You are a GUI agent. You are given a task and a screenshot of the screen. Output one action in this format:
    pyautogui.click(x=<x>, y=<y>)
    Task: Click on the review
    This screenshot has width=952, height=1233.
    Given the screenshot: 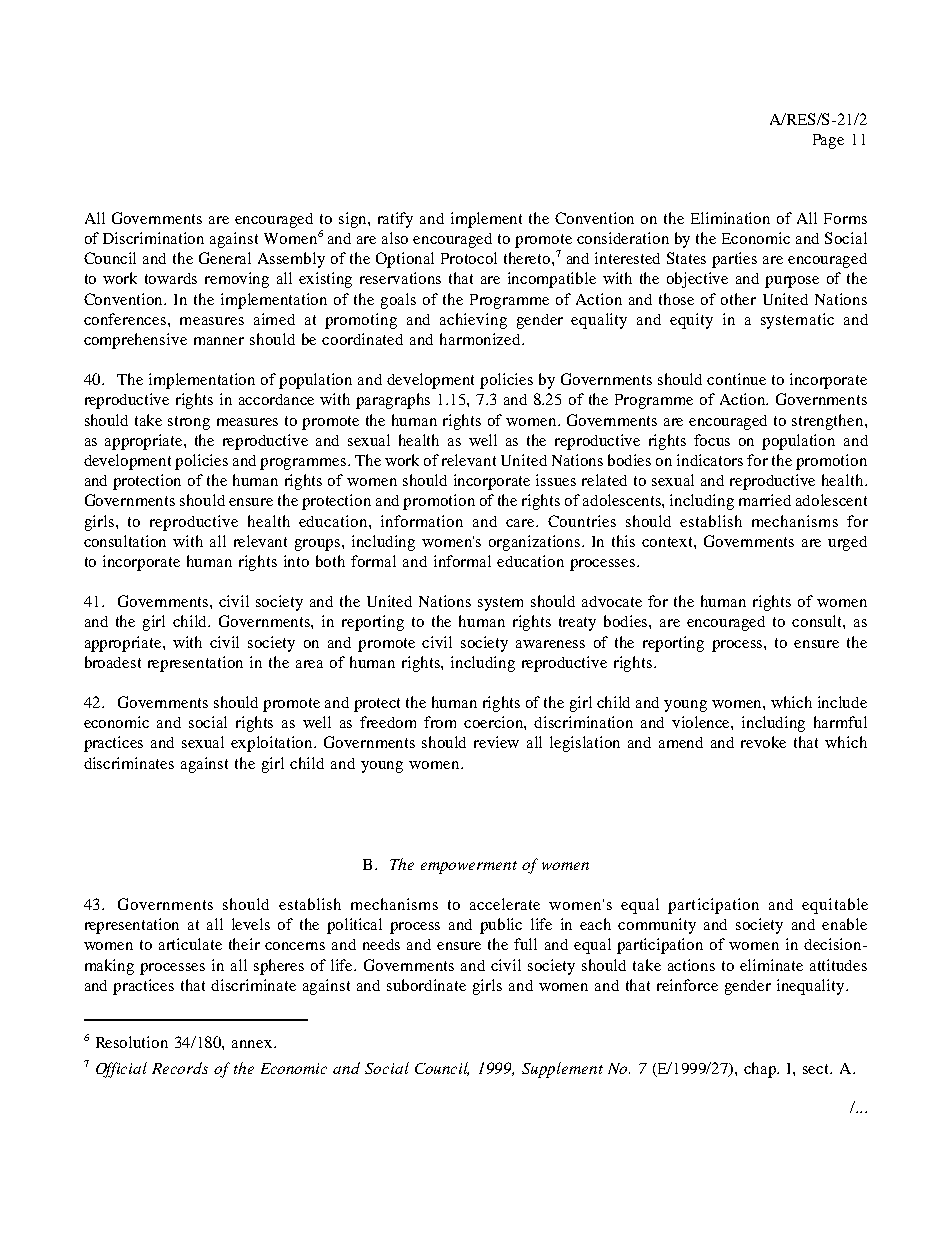 What is the action you would take?
    pyautogui.click(x=496, y=742)
